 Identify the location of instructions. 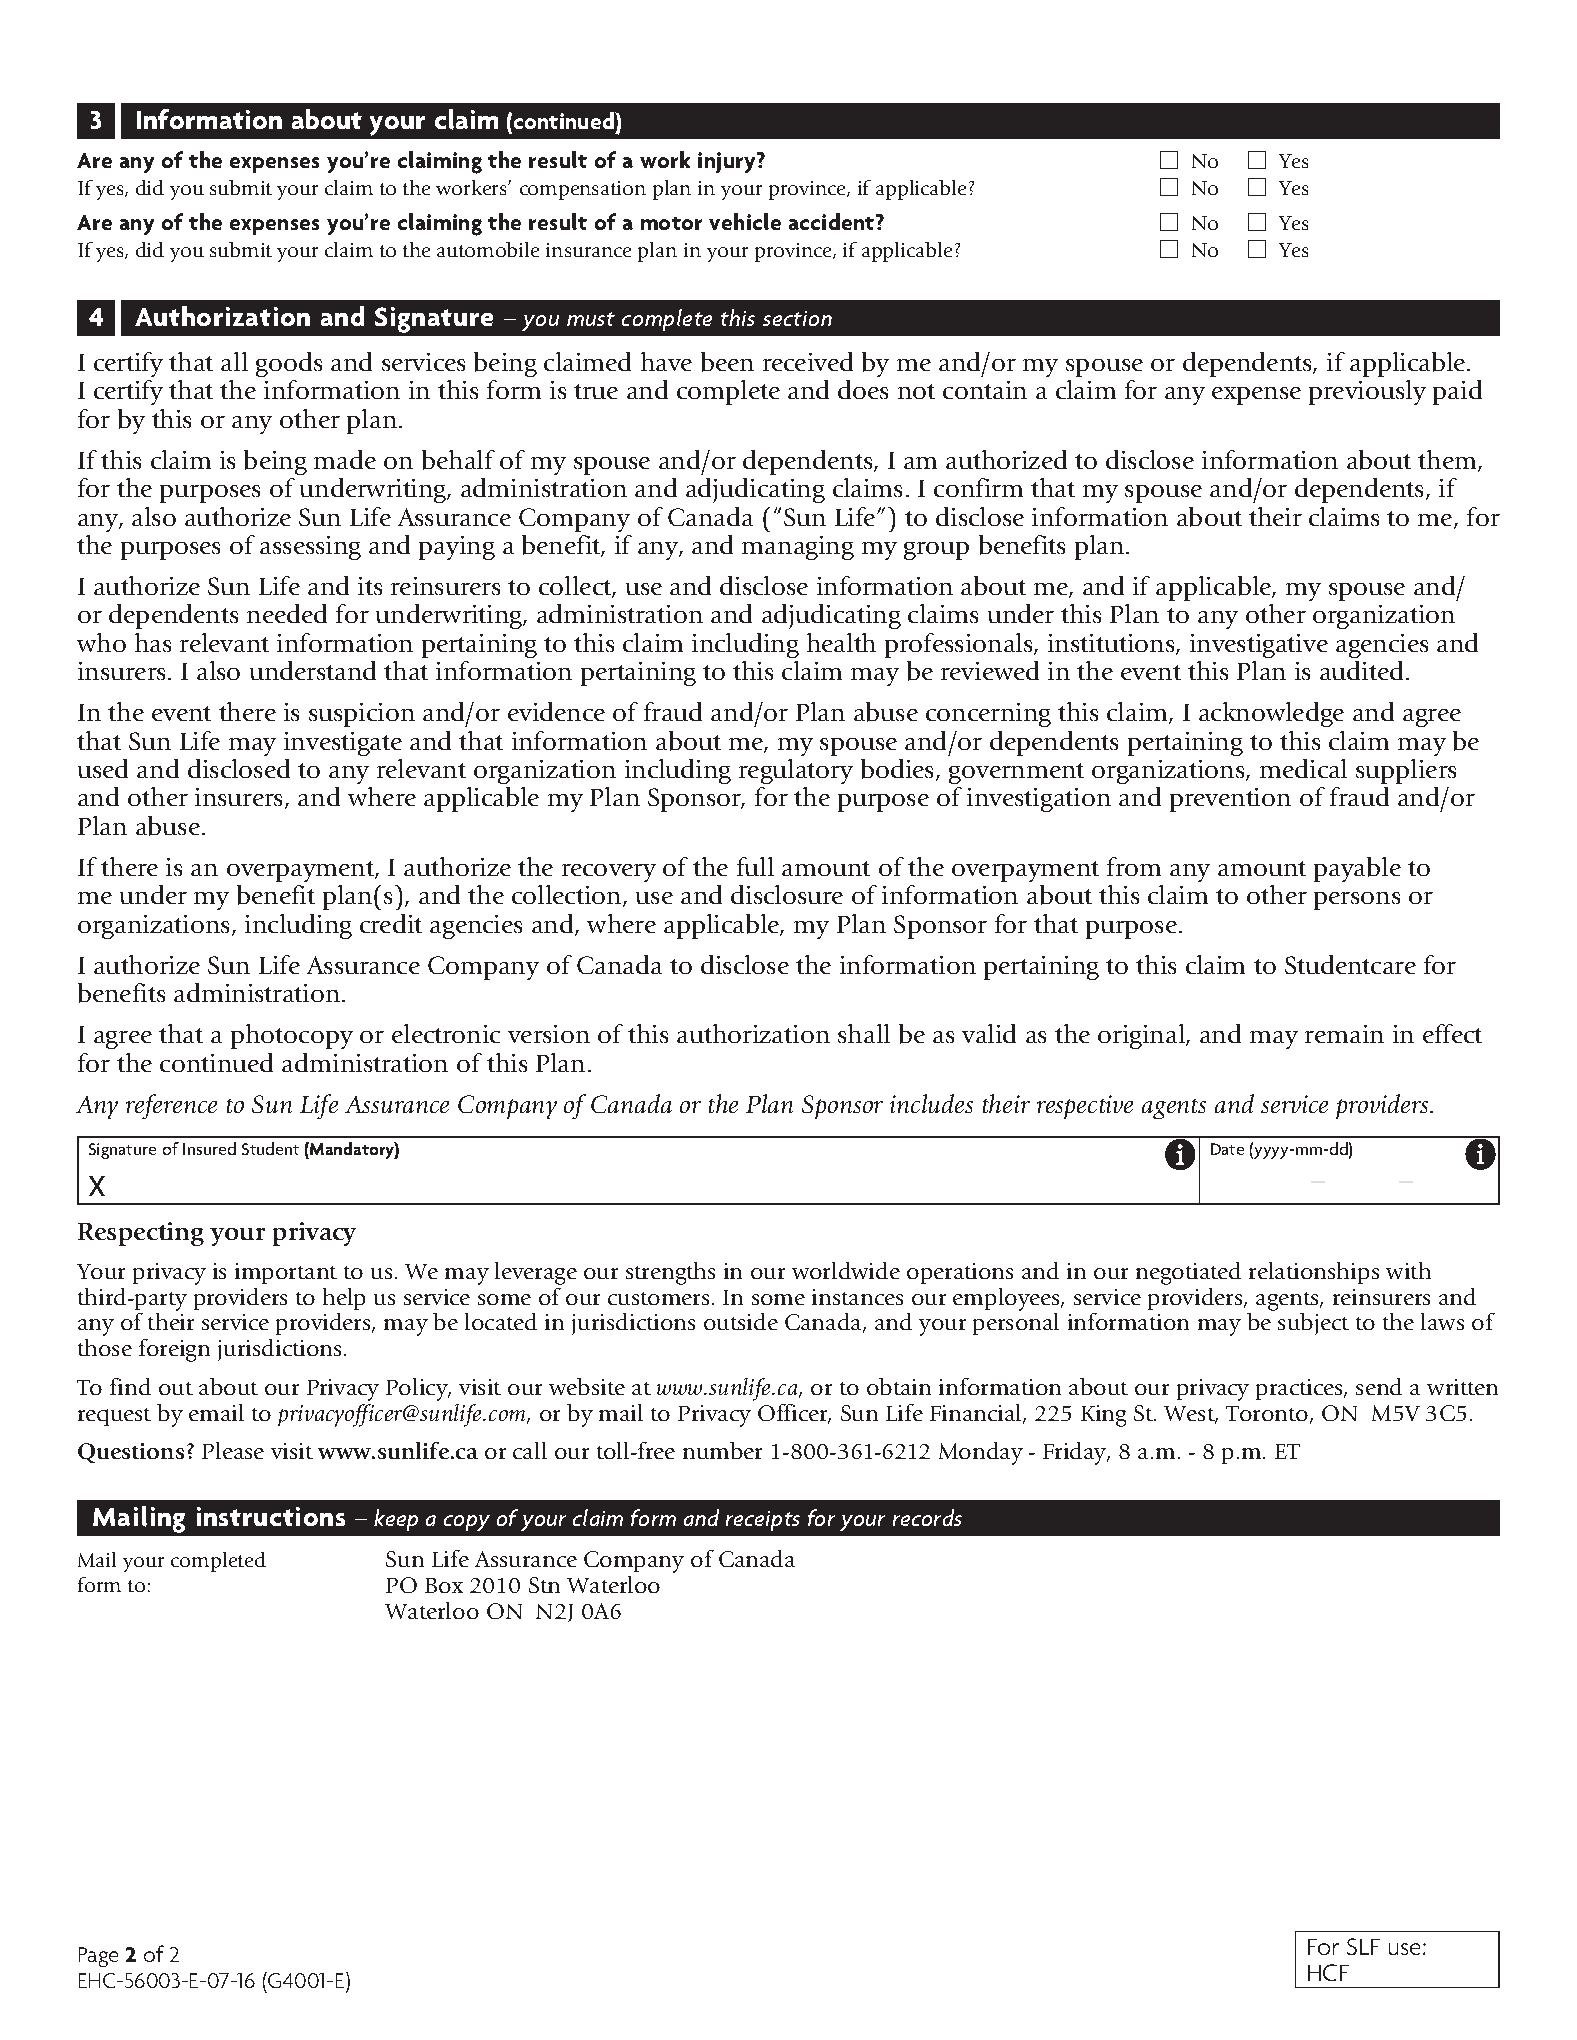
(271, 1516).
